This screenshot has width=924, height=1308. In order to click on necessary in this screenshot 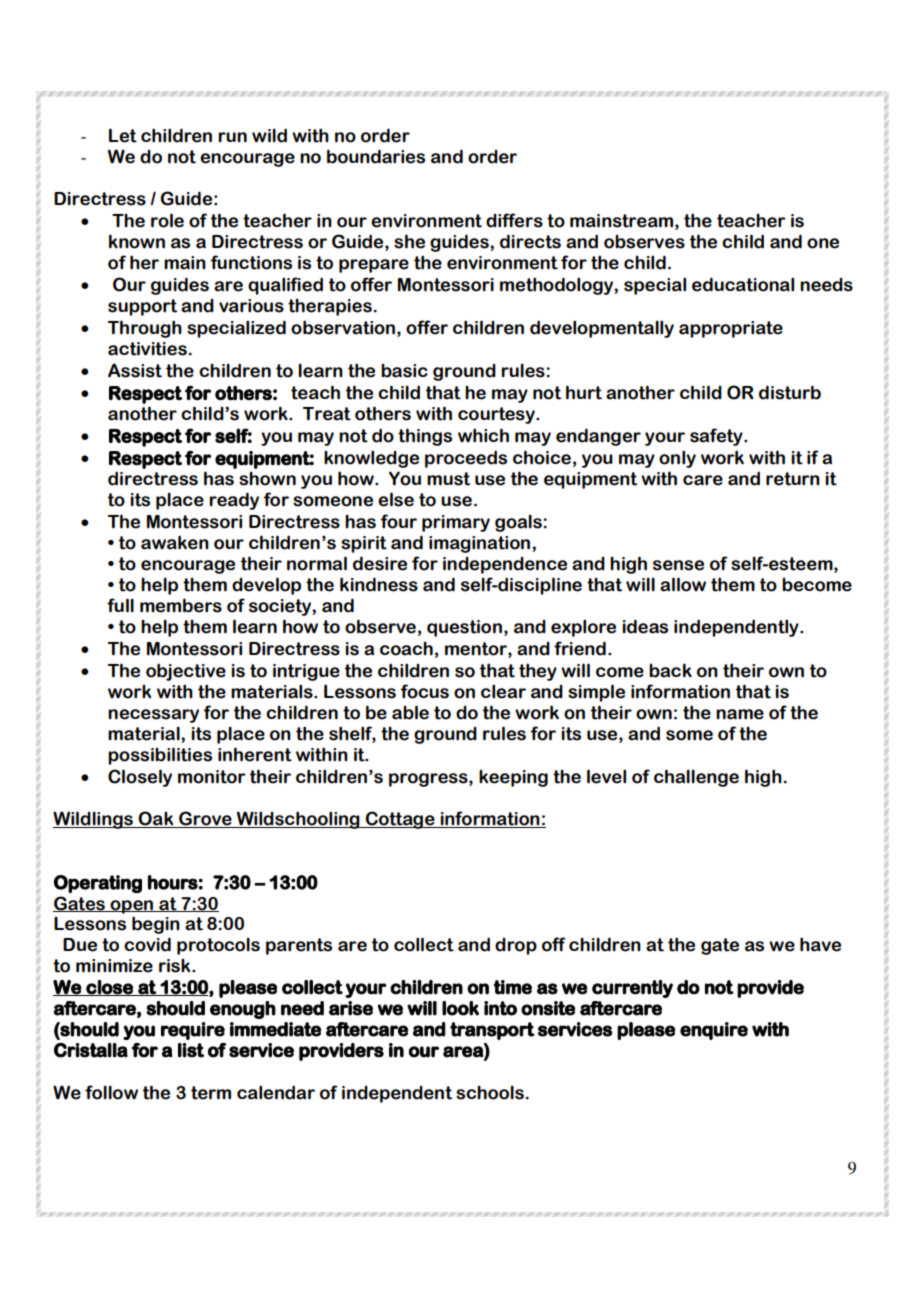, I will do `click(153, 716)`.
